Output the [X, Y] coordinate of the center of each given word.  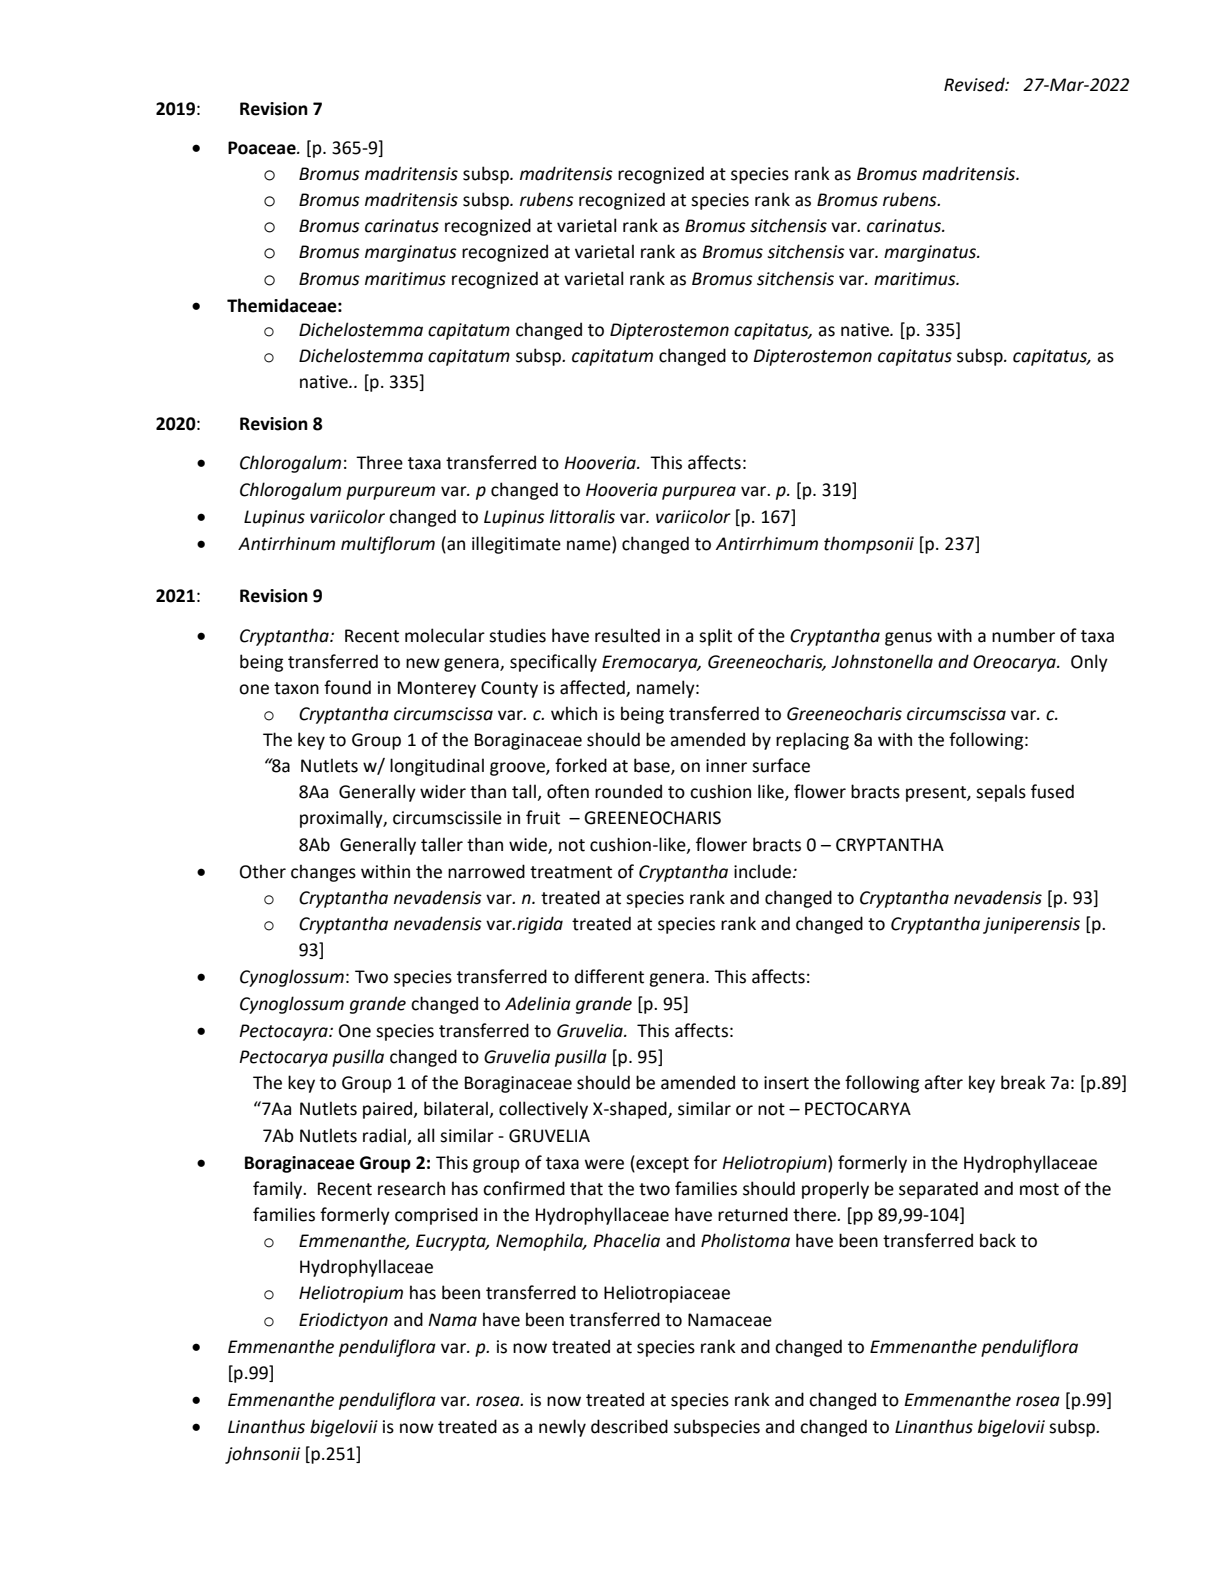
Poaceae [263, 148]
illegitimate [516, 545]
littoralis [582, 516]
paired [389, 1110]
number [1023, 635]
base [653, 766]
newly [562, 1428]
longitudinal [437, 767]
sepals [1001, 793]
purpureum [390, 493]
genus [908, 639]
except [661, 1164]
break [1023, 1082]
